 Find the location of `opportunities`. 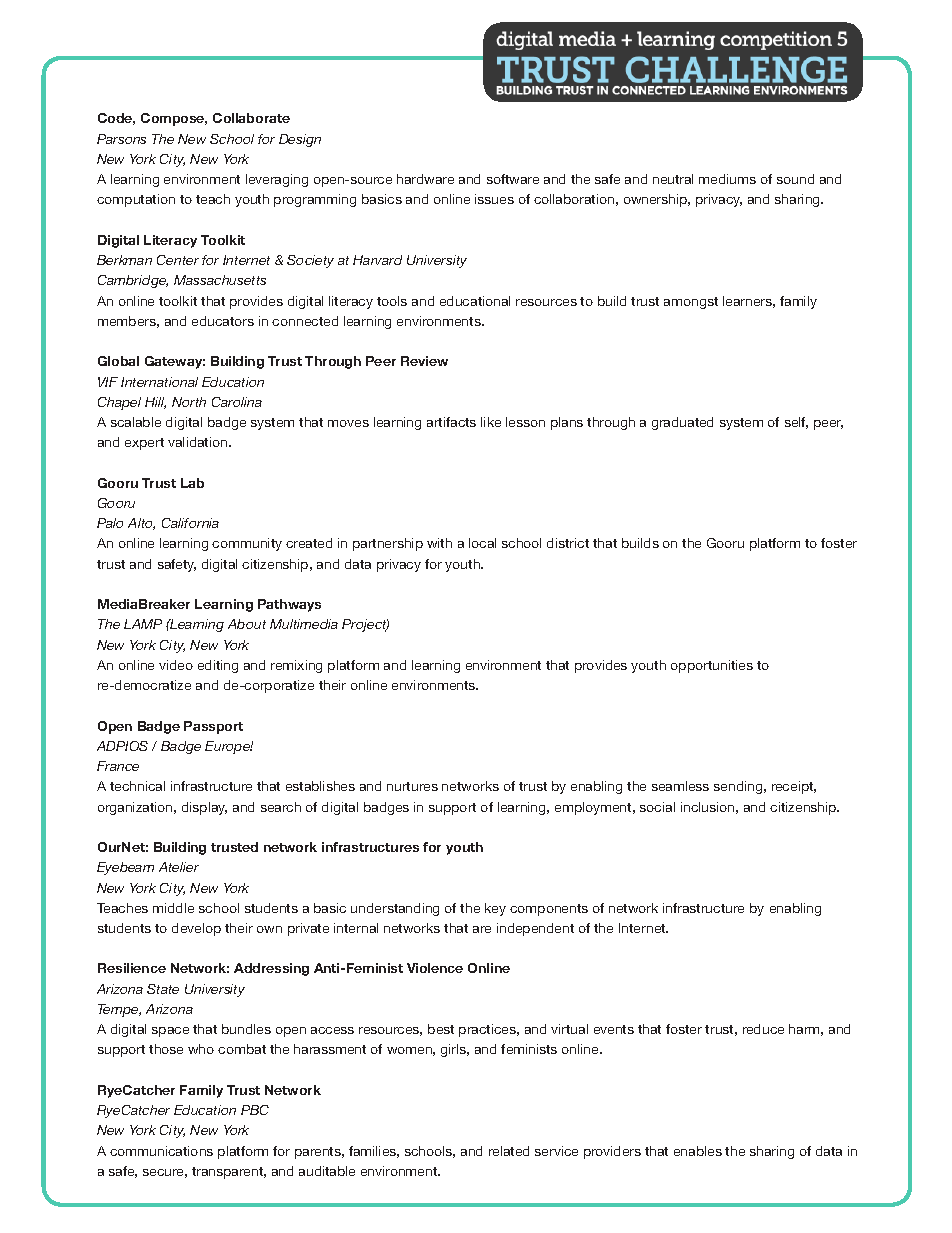

opportunities is located at coordinates (712, 666).
